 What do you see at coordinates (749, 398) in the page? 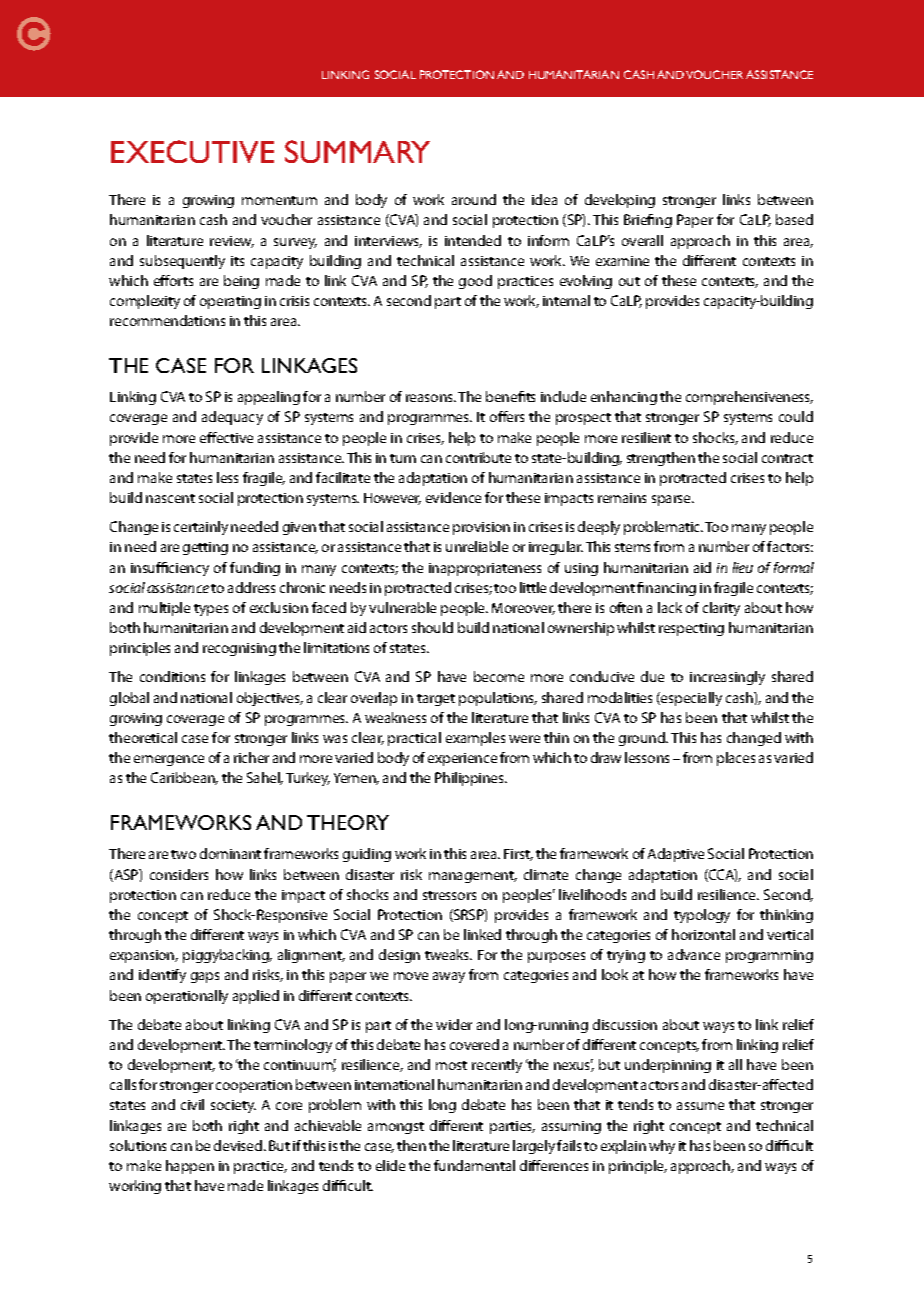
I see `comprehensiveness` at bounding box center [749, 398].
